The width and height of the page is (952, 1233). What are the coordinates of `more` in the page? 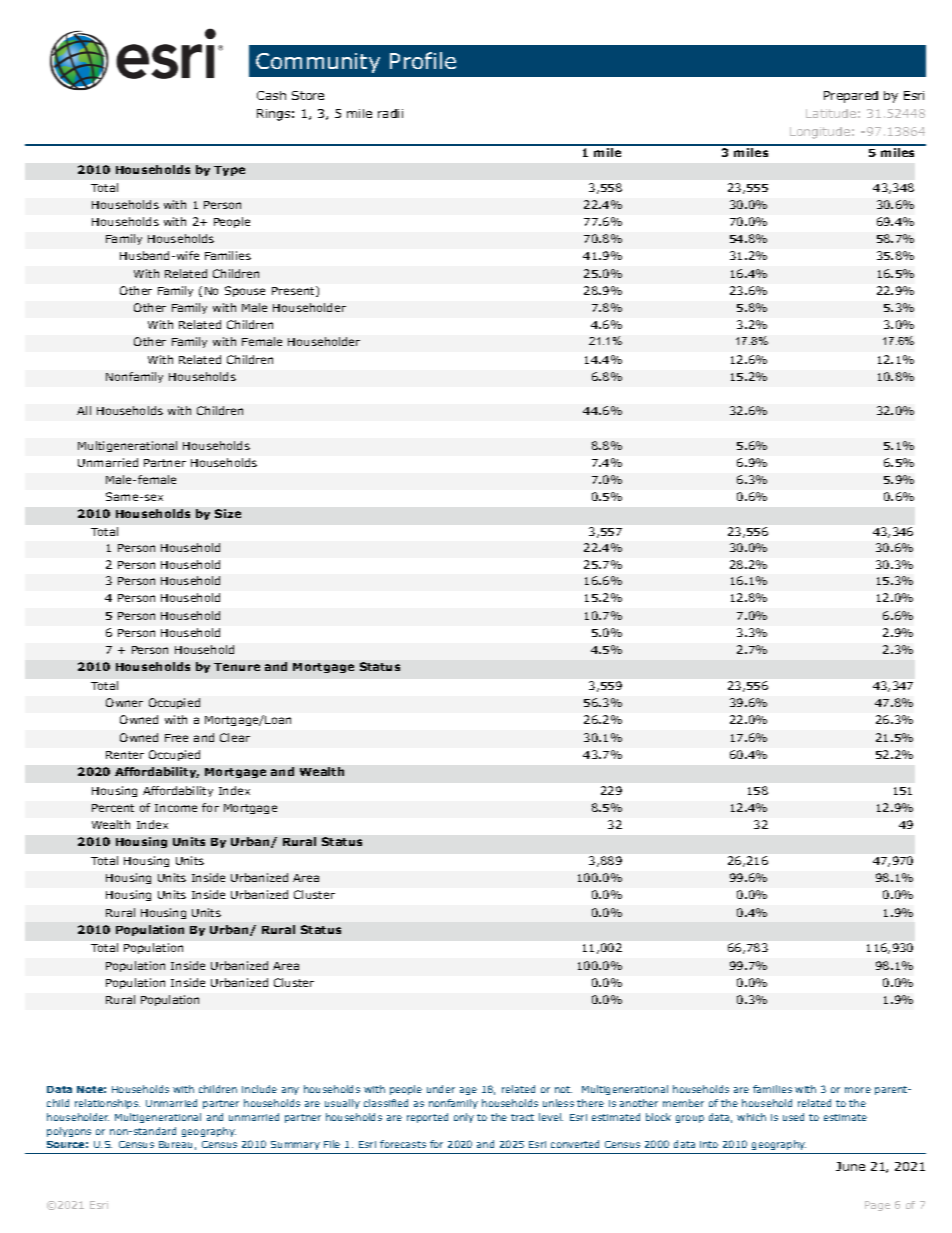 It's located at (858, 1090).
